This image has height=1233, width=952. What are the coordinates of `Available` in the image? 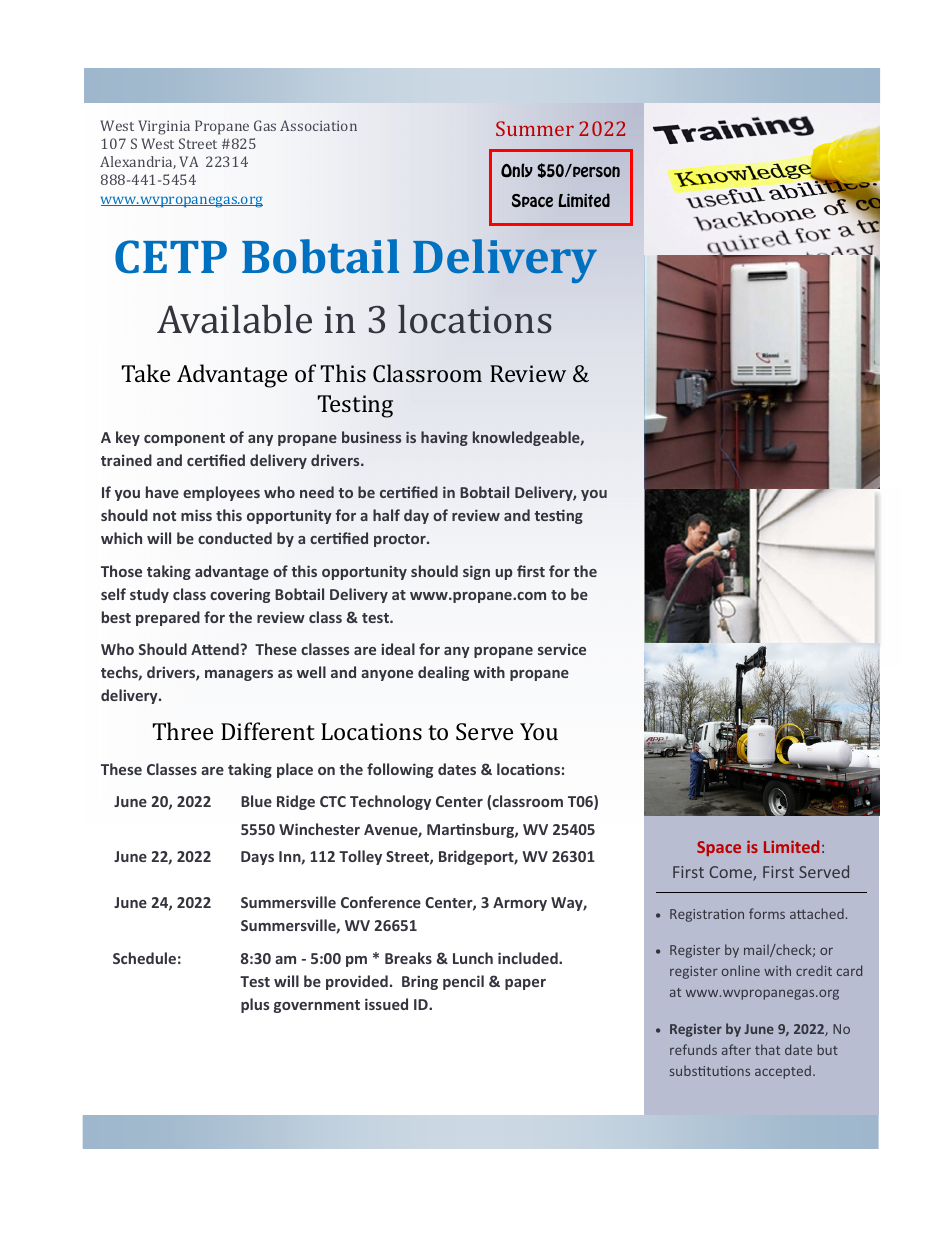 It's located at (234, 319).
